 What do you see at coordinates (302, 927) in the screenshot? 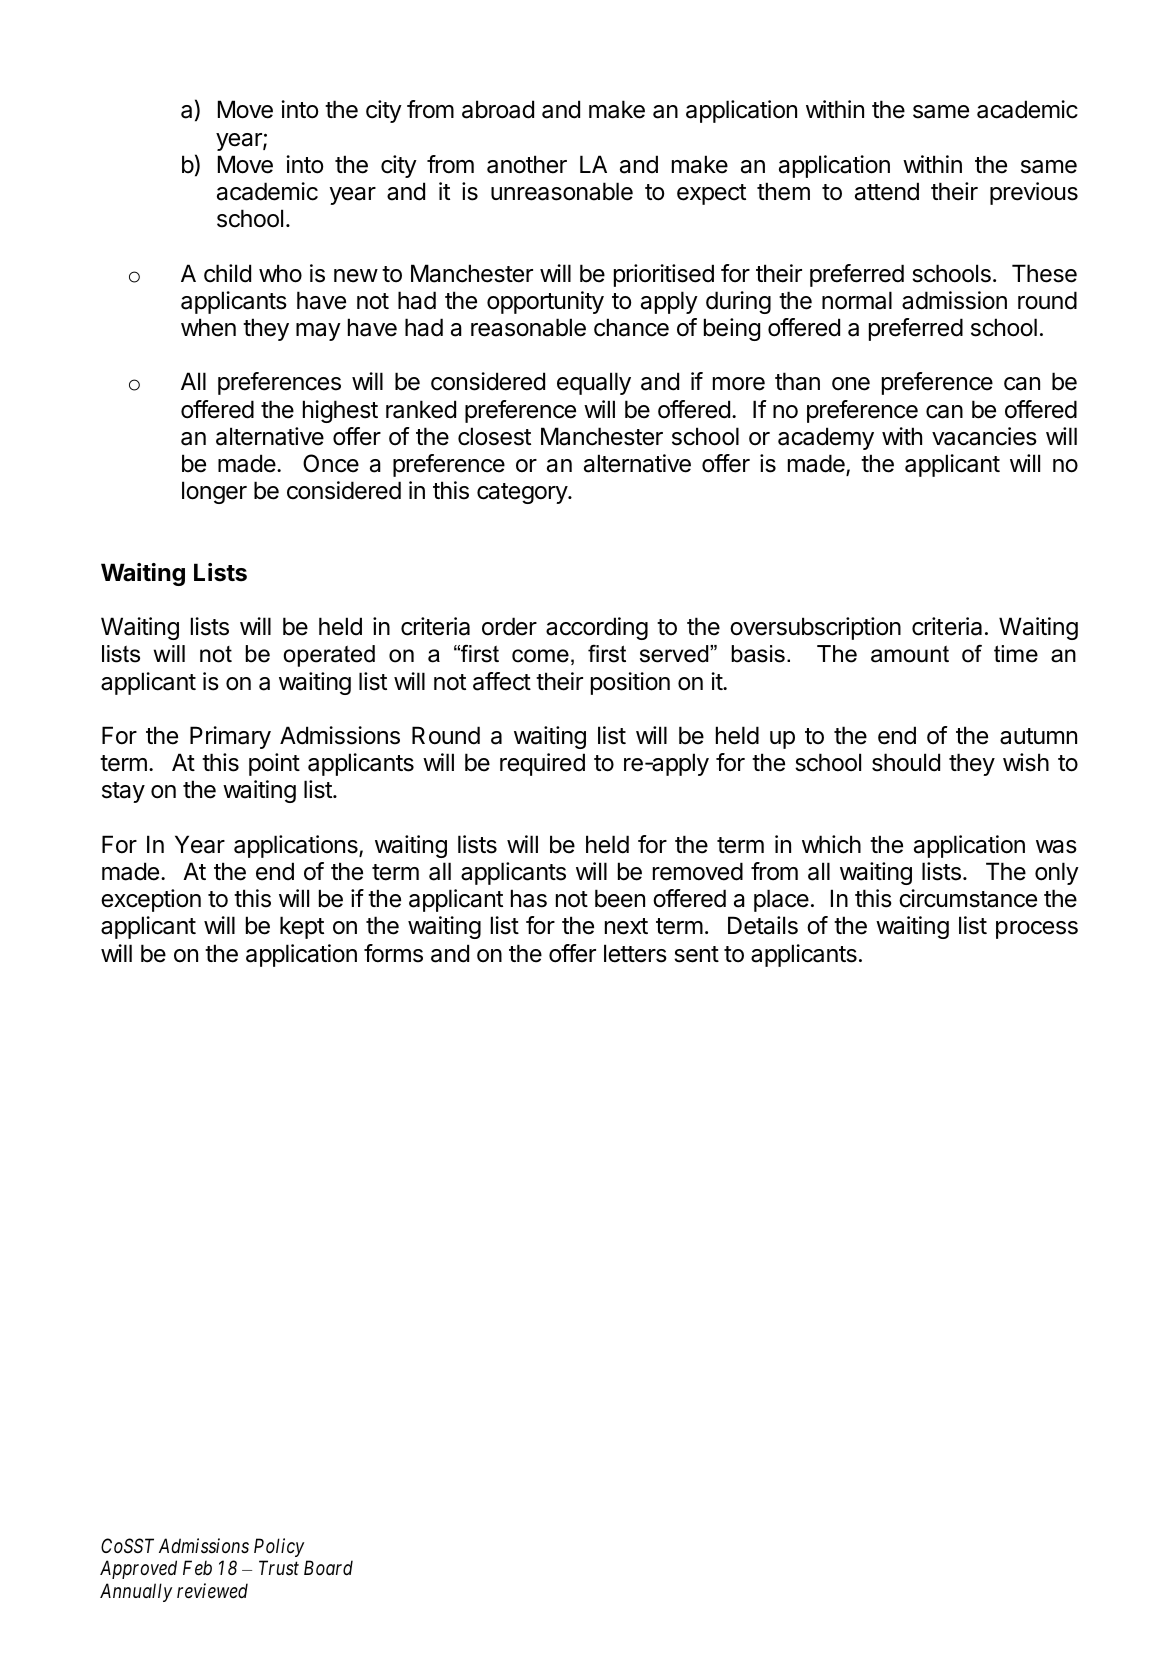
I see `kept` at bounding box center [302, 927].
